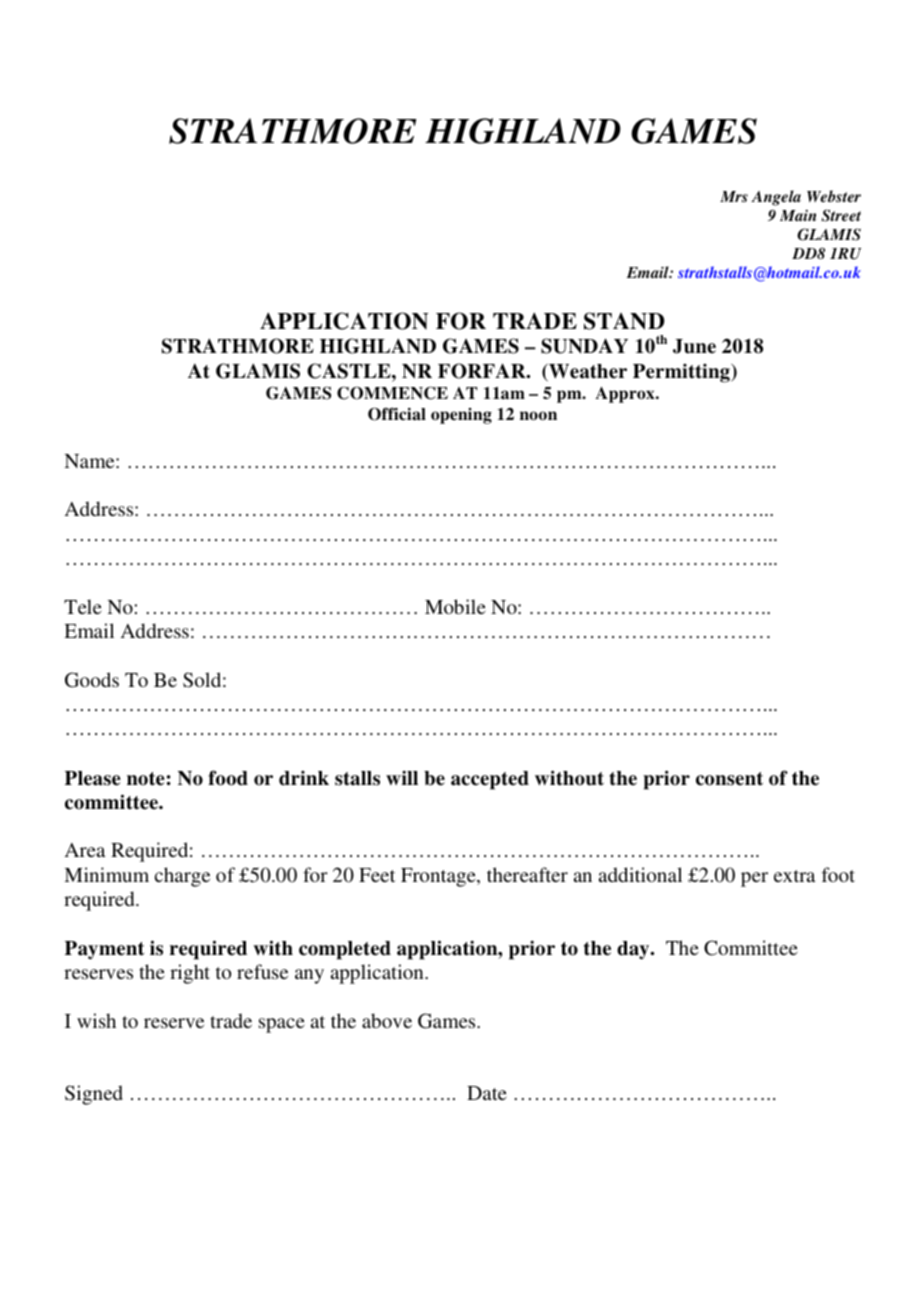 Image resolution: width=924 pixels, height=1308 pixels. I want to click on Date, so click(487, 1093).
